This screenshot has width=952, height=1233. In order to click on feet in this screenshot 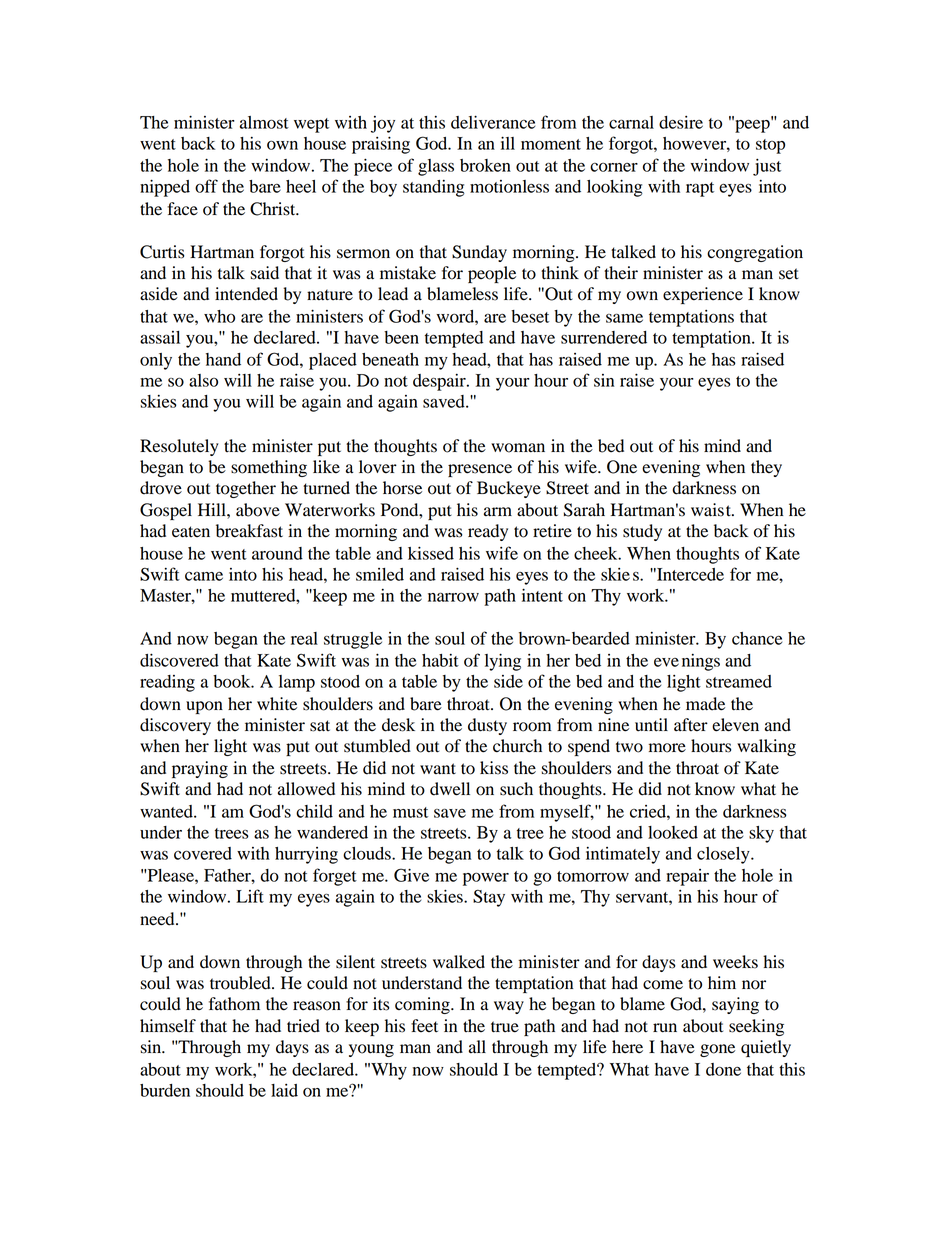, I will do `click(424, 1026)`.
